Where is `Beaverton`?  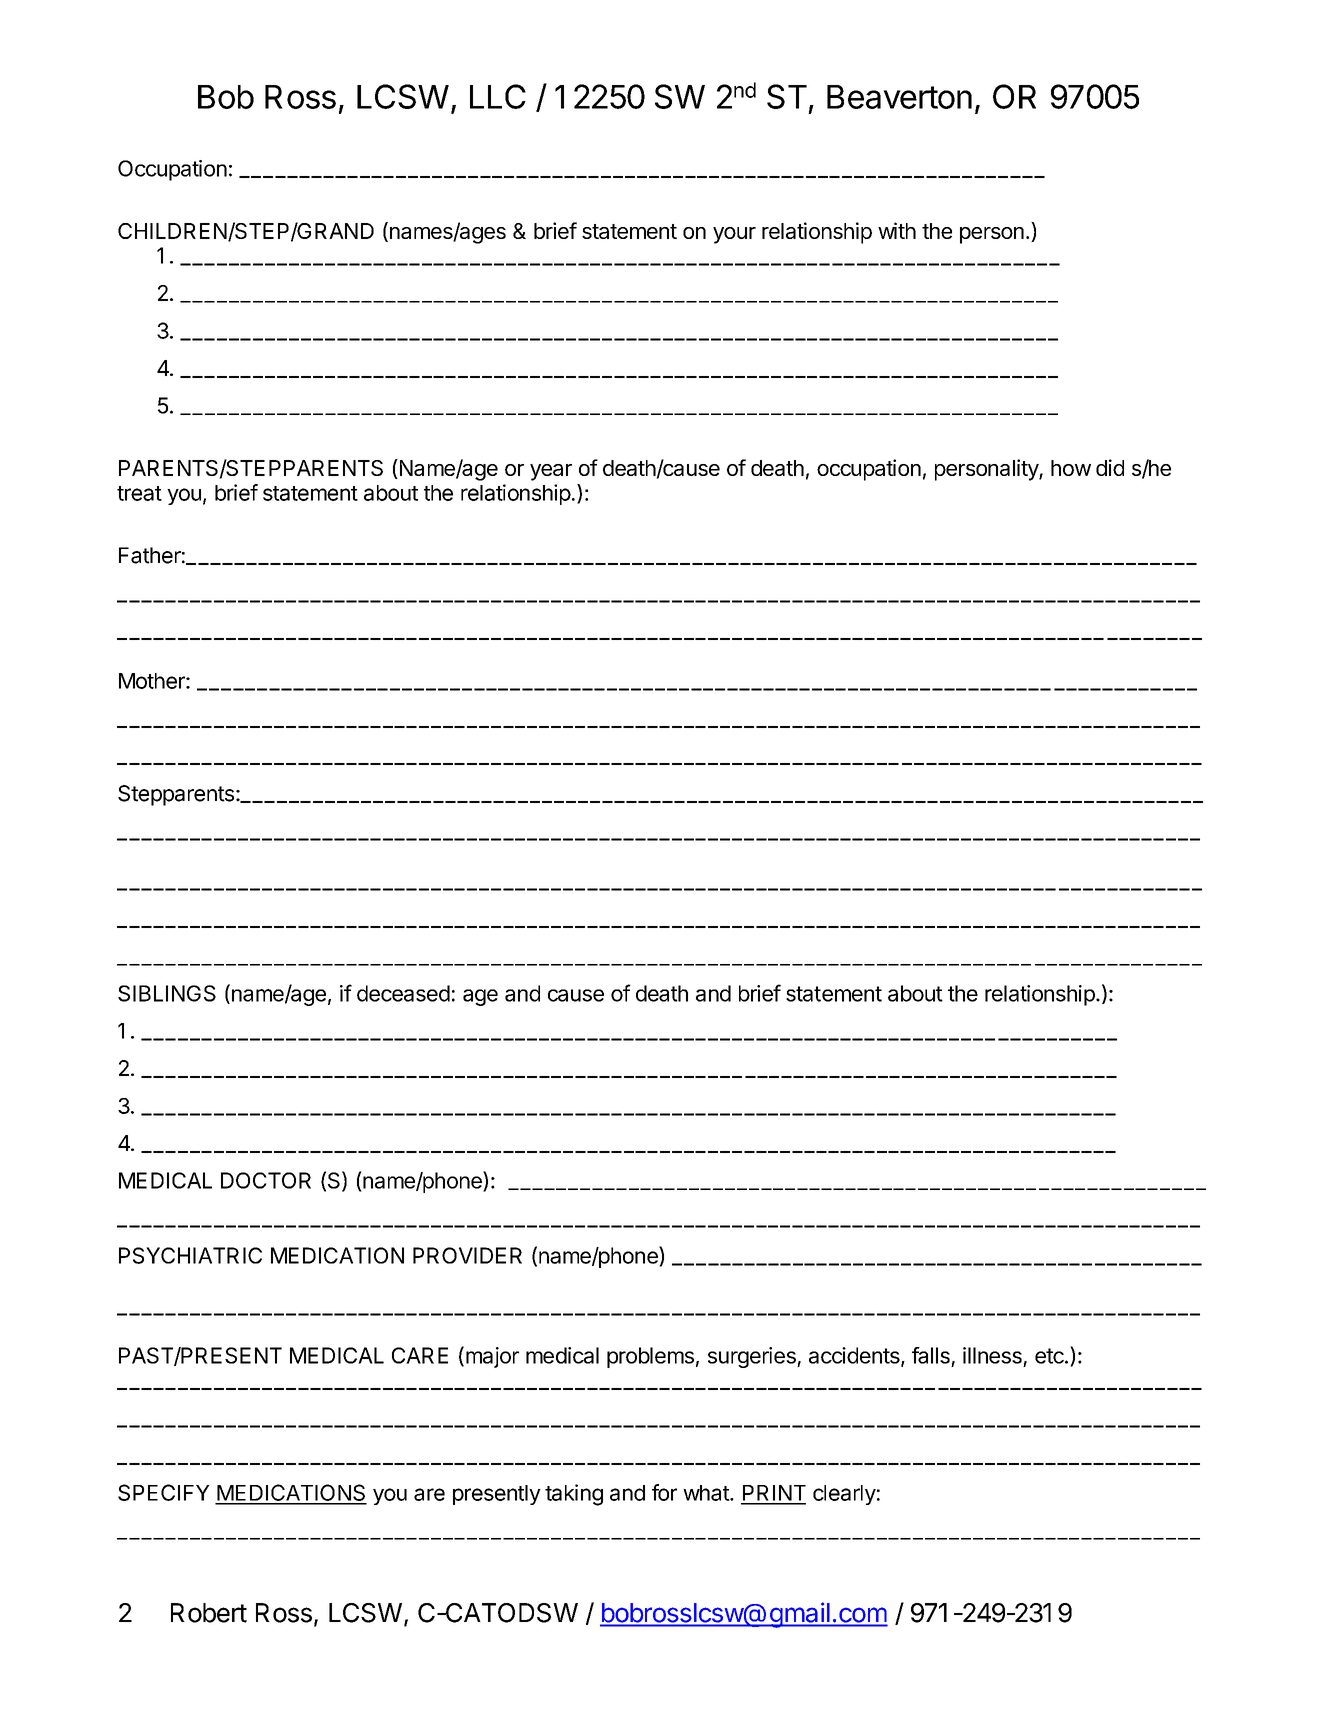 Beaverton is located at coordinates (899, 97).
